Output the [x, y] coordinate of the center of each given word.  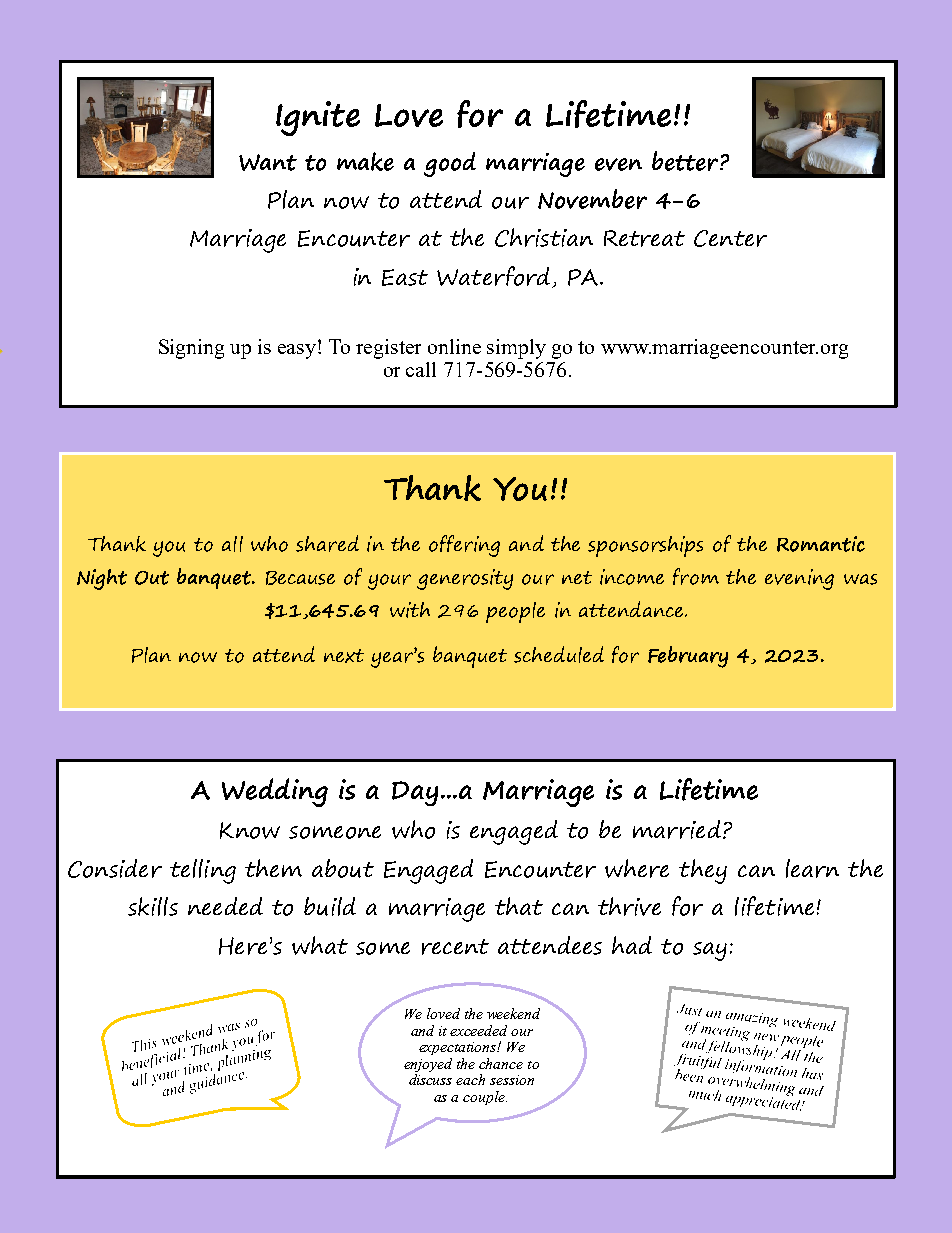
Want [268, 162]
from [696, 576]
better [686, 161]
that [519, 906]
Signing [191, 349]
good [450, 164]
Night [102, 579]
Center [730, 238]
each [470, 1079]
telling [203, 871]
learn [812, 868]
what [320, 945]
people [515, 612]
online [454, 346]
